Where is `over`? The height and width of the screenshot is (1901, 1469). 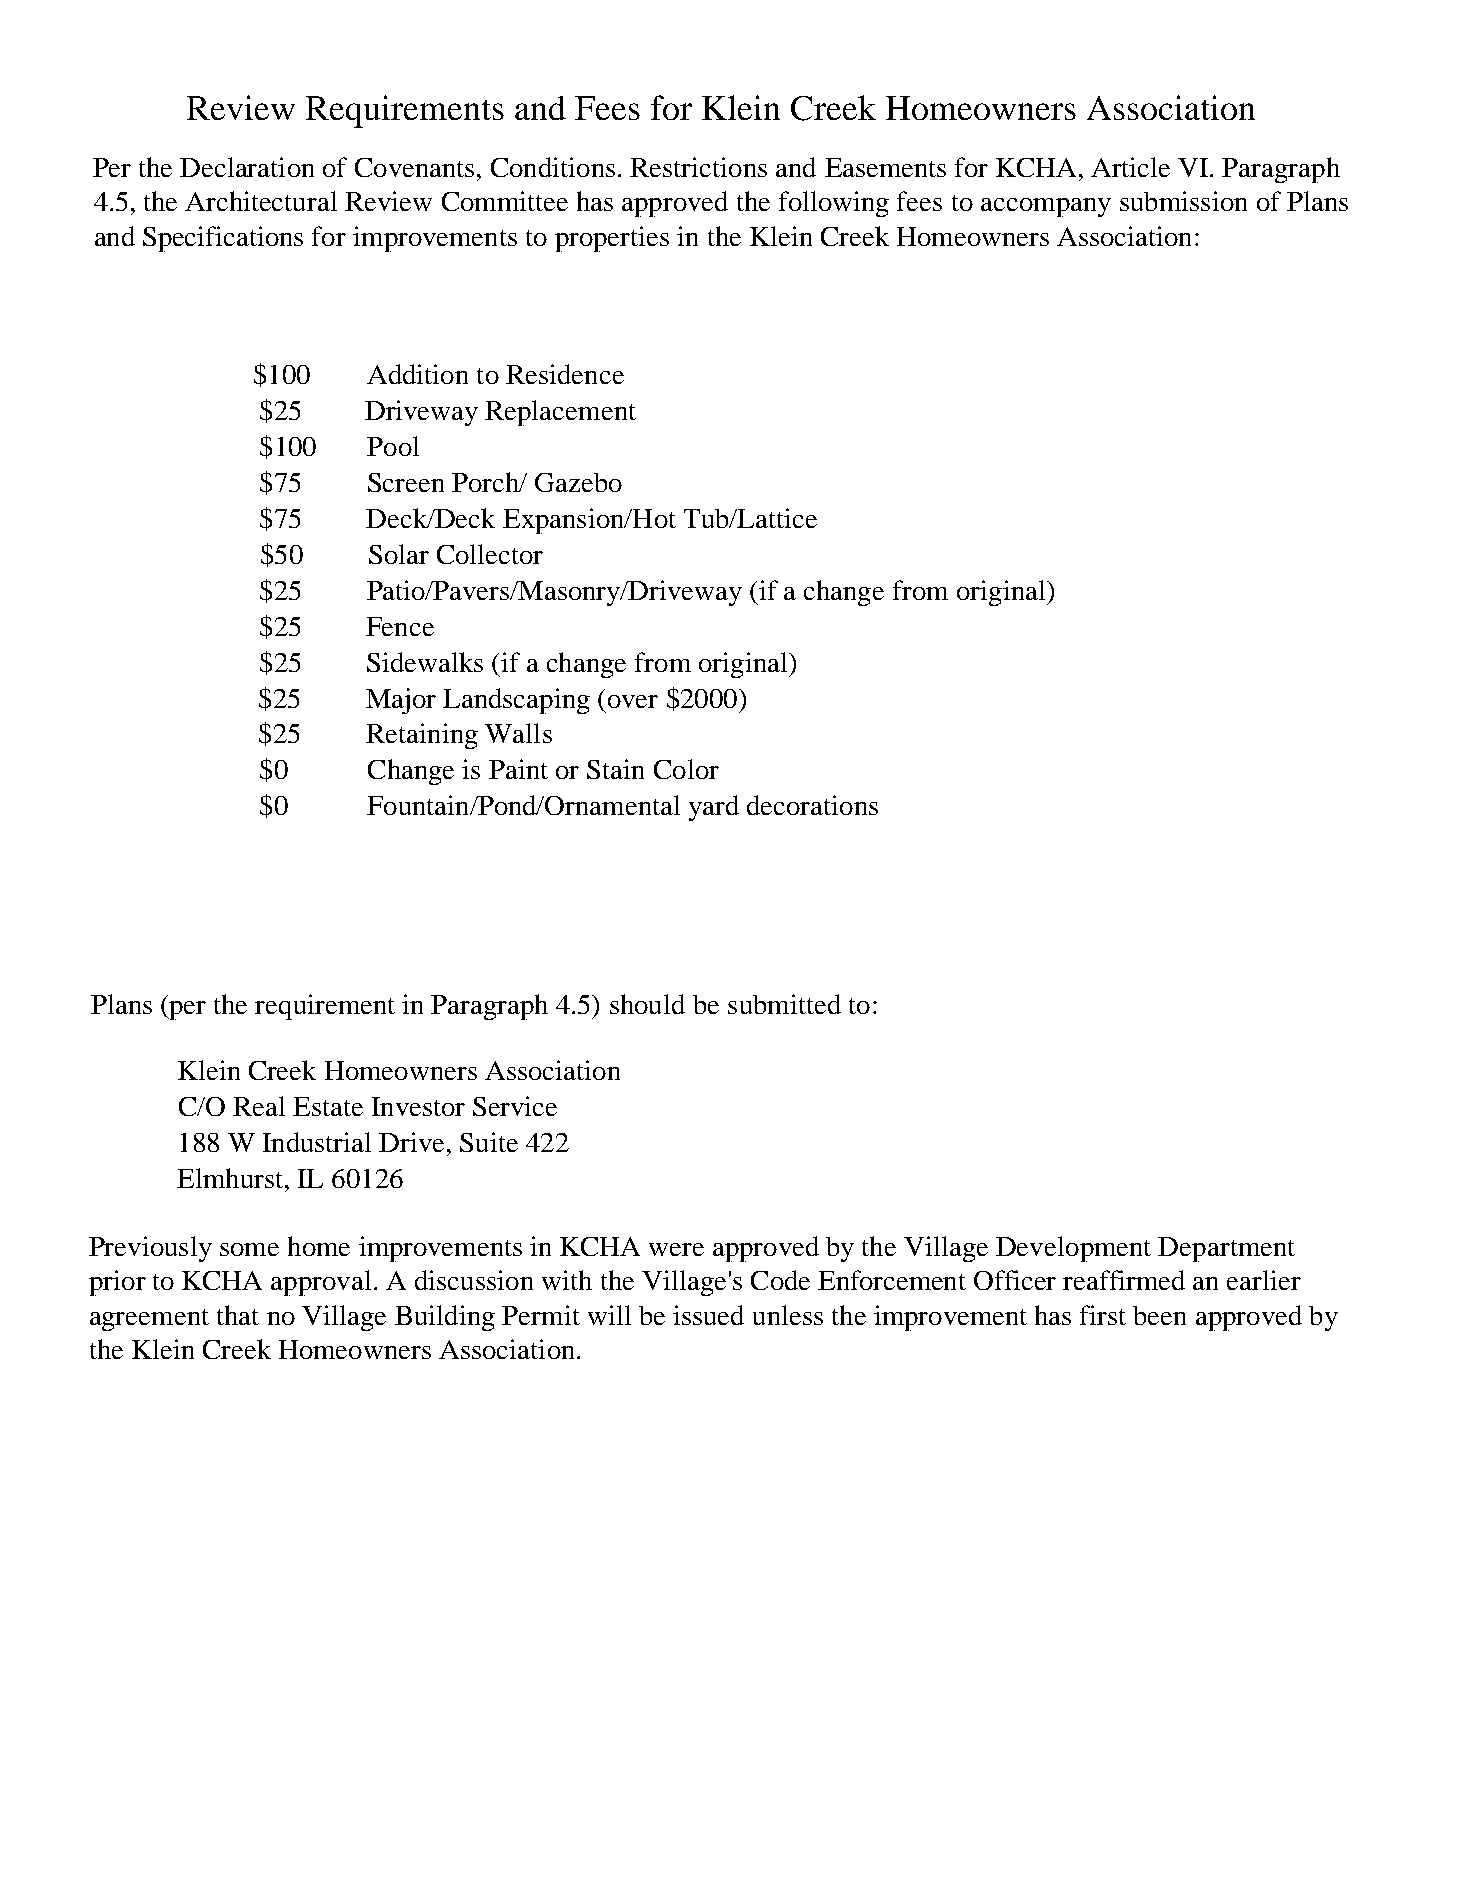 over is located at coordinates (633, 701).
